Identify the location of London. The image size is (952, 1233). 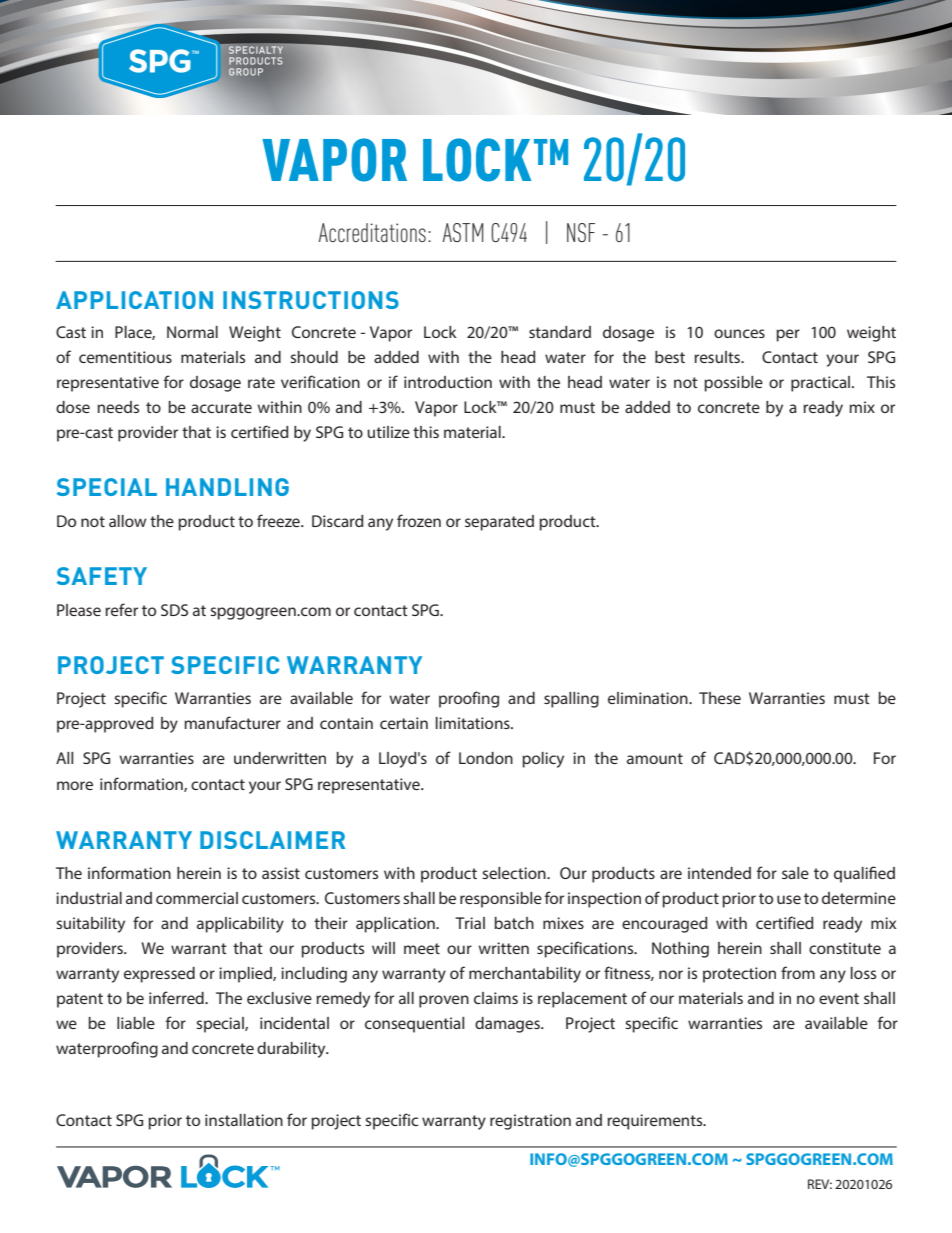
(486, 758).
